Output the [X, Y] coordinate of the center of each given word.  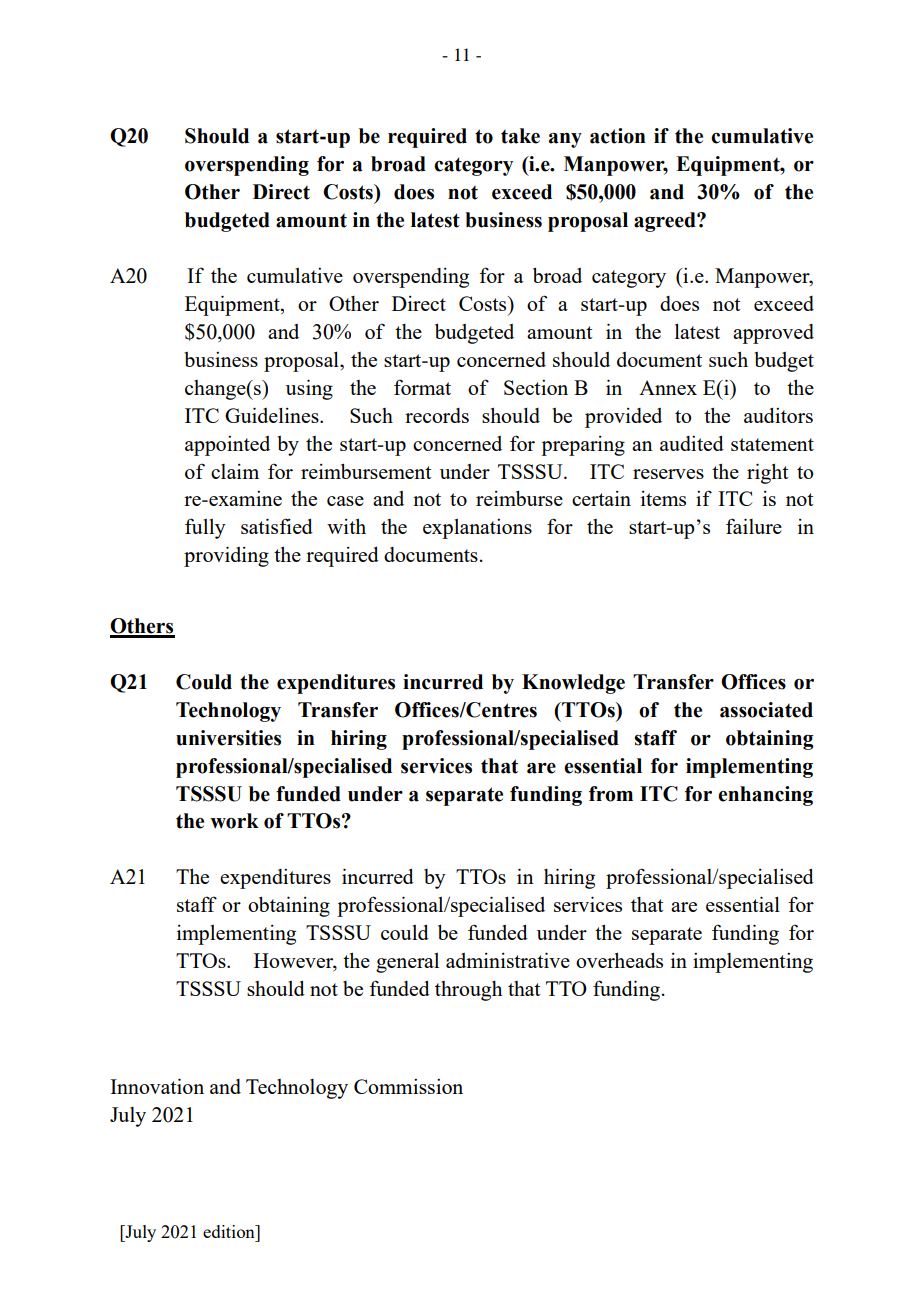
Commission [408, 1086]
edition [230, 1231]
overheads [619, 960]
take [520, 136]
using [309, 389]
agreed [666, 222]
